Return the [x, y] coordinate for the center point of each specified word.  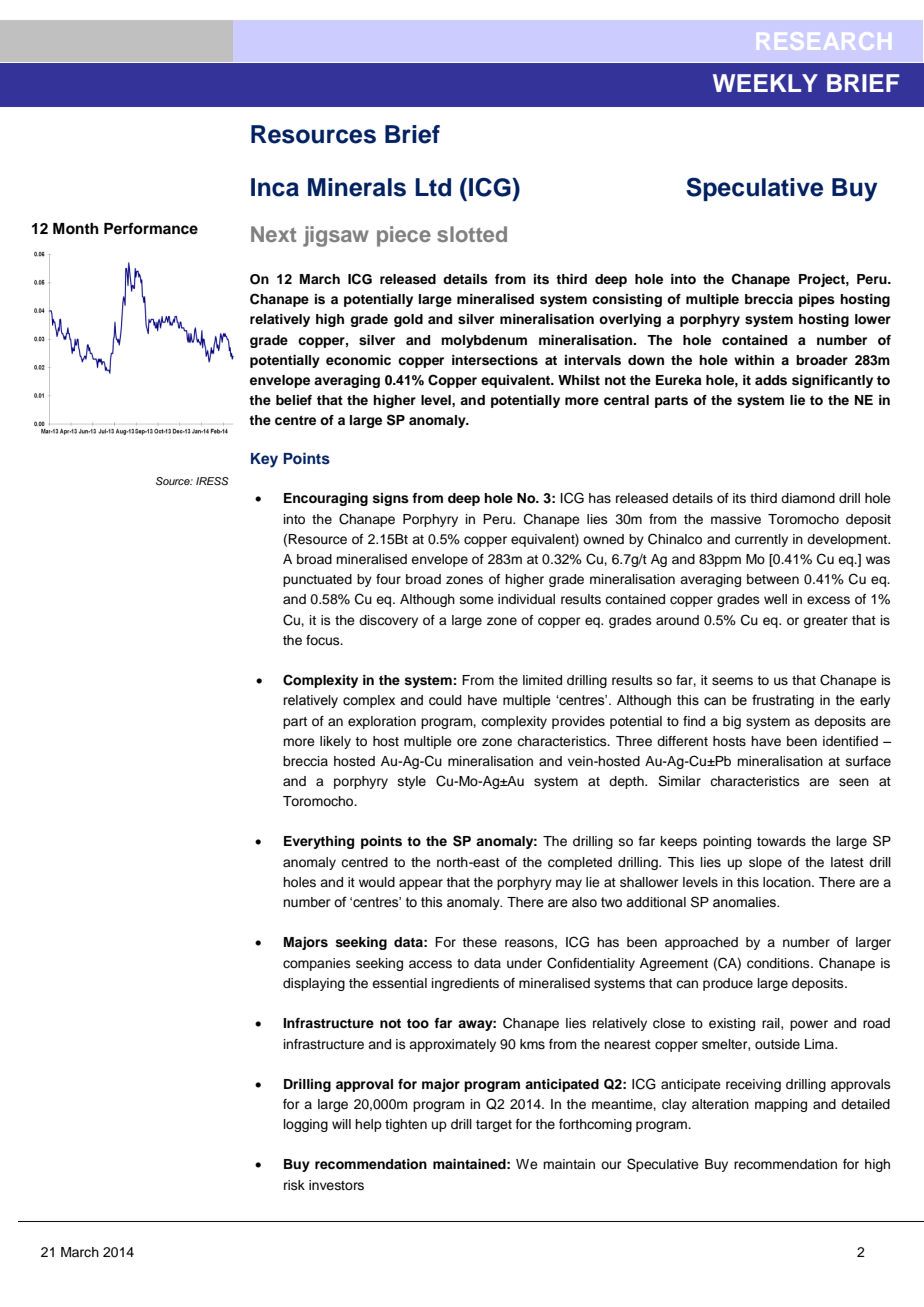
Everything [319, 842]
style [412, 782]
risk [294, 1185]
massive [736, 519]
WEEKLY [765, 83]
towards [781, 841]
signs [390, 499]
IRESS [212, 481]
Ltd [433, 187]
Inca [275, 187]
